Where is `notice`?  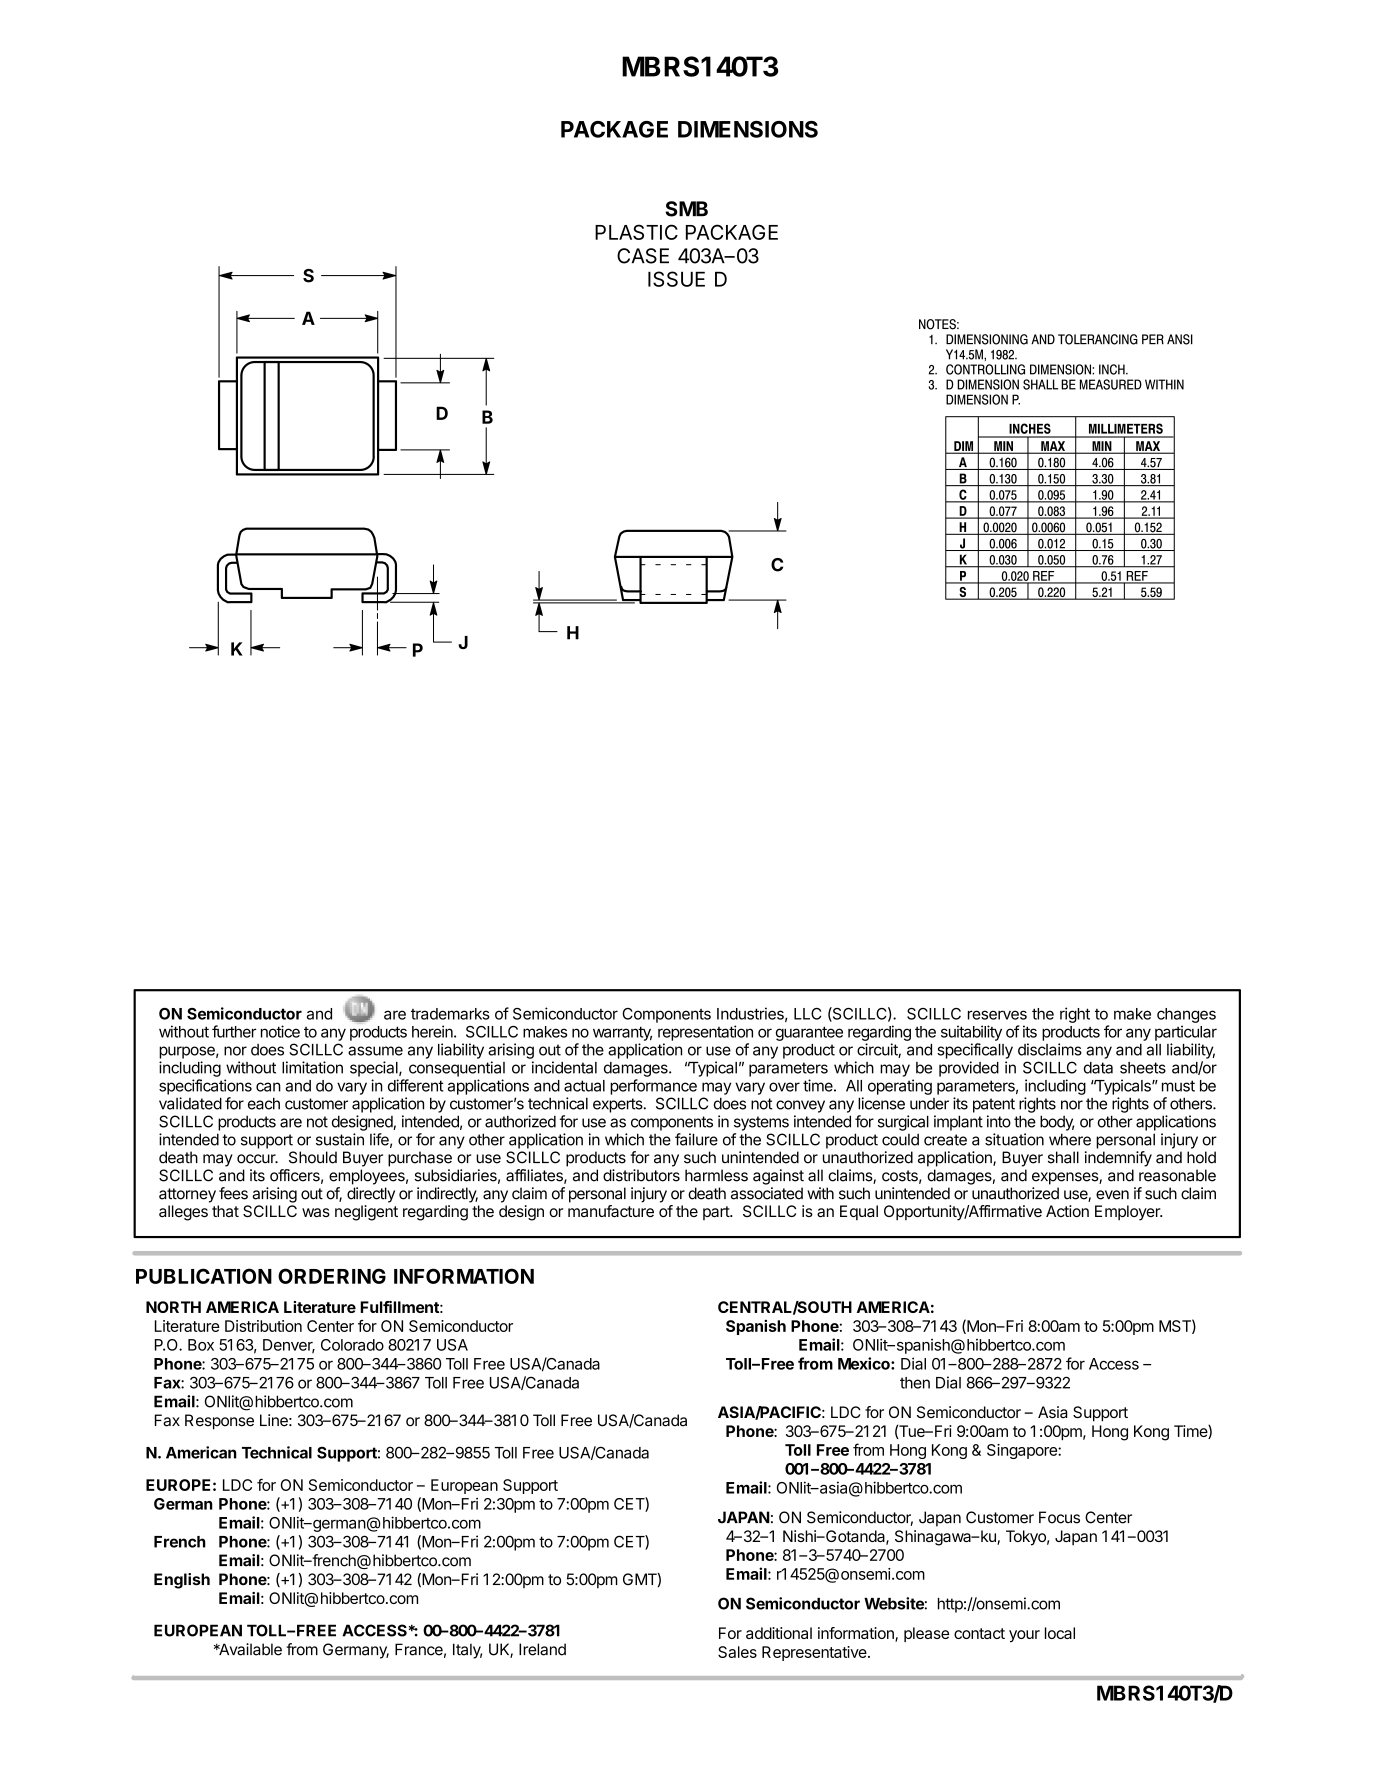
notice is located at coordinates (280, 1031).
